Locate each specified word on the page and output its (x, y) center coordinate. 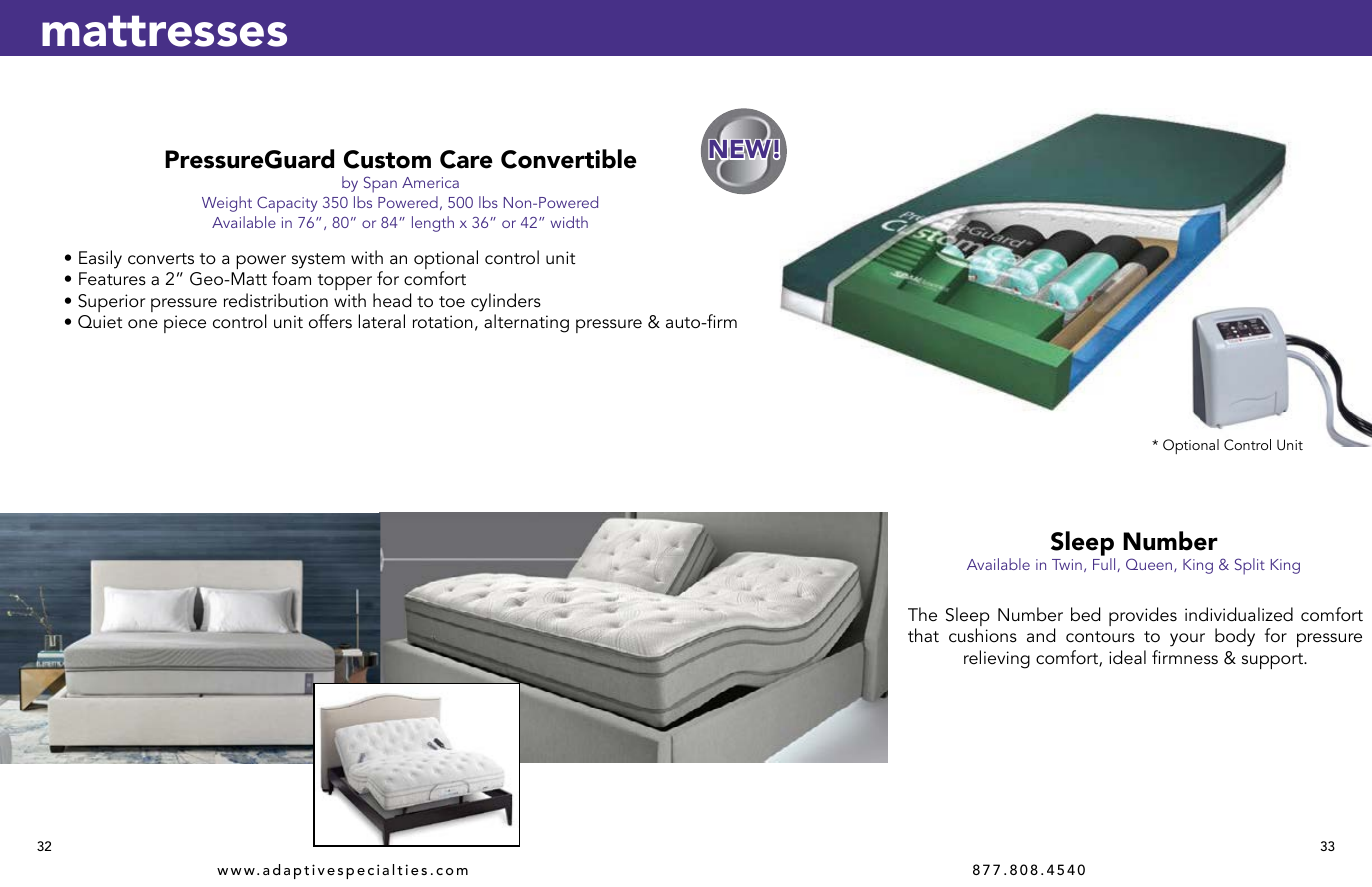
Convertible (569, 159)
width (569, 222)
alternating (526, 323)
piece (185, 324)
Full (1104, 564)
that (923, 635)
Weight (227, 204)
